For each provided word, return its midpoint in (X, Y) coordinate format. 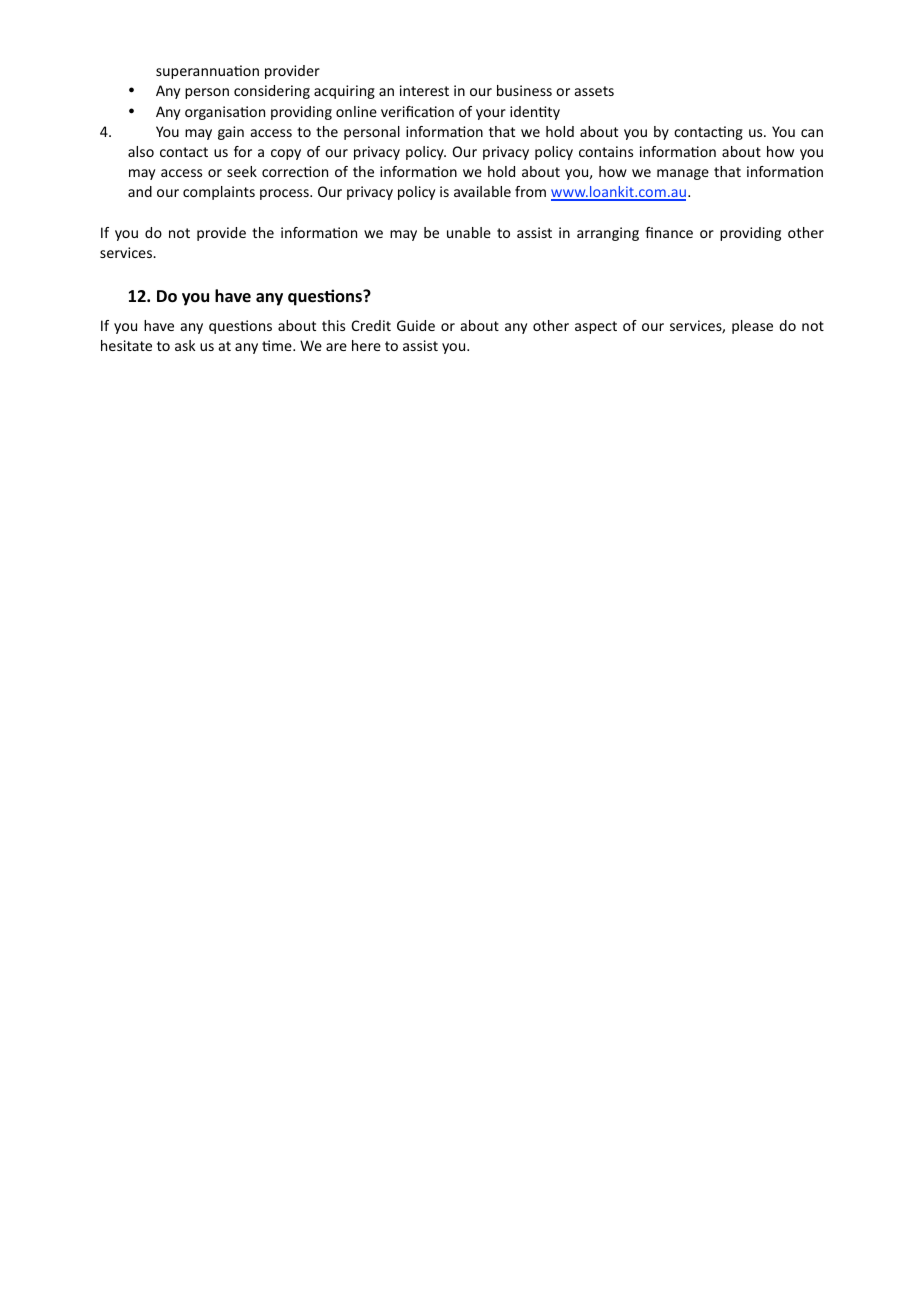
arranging (608, 234)
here (366, 345)
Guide (416, 325)
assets (594, 91)
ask (185, 345)
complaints (219, 193)
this (333, 325)
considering (272, 92)
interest (424, 90)
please (752, 327)
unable (469, 232)
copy (286, 154)
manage (683, 174)
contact (184, 152)
